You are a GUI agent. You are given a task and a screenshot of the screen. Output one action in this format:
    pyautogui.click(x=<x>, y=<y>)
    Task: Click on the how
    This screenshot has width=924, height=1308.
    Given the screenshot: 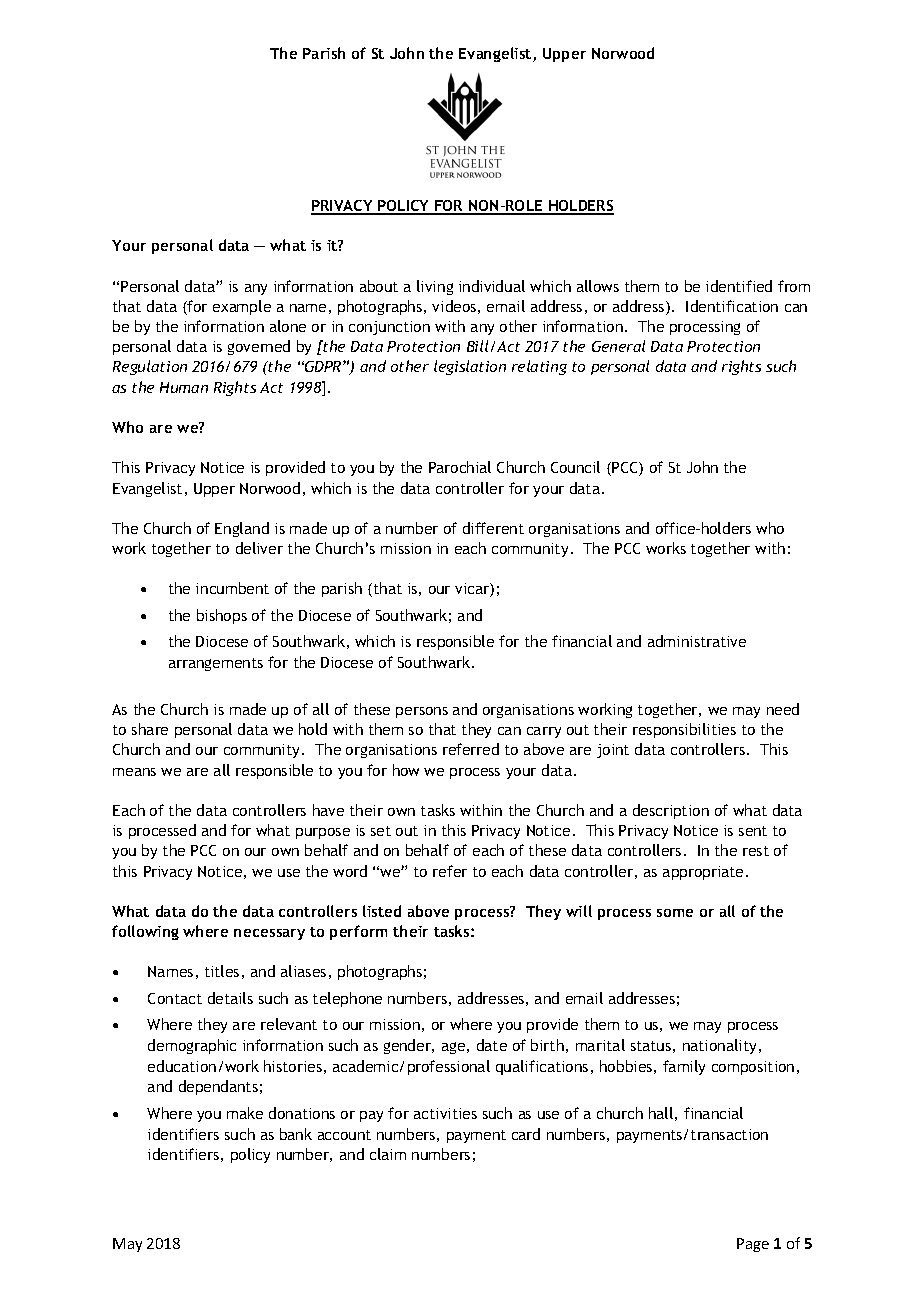 What is the action you would take?
    pyautogui.click(x=406, y=770)
